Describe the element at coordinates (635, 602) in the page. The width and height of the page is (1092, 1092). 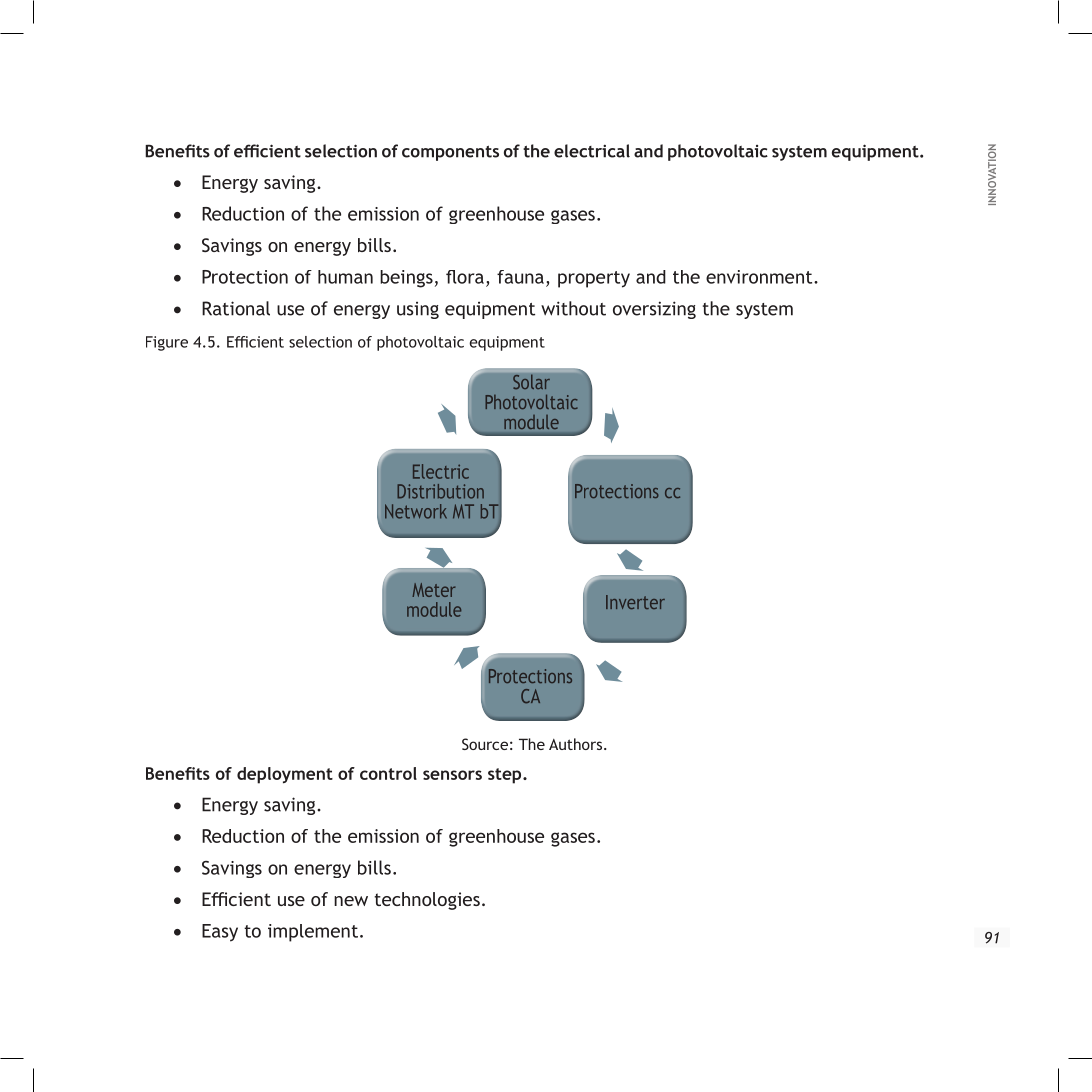
I see `Inverter` at that location.
